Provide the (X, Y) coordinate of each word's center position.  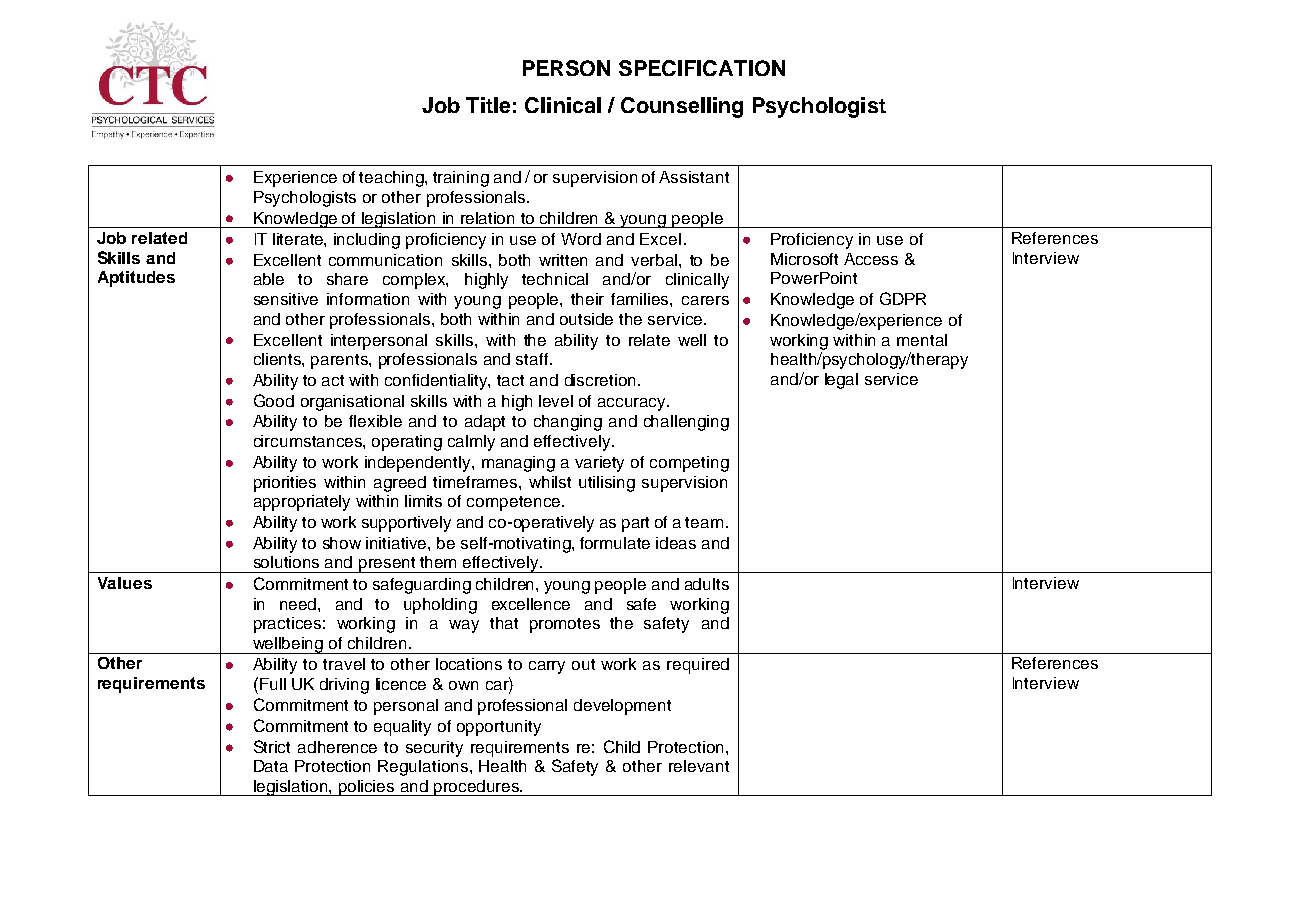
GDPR (903, 298)
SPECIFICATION (702, 68)
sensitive (286, 299)
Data (271, 766)
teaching (392, 179)
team (704, 522)
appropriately (302, 503)
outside (586, 319)
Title (488, 105)
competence (513, 503)
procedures (476, 788)
